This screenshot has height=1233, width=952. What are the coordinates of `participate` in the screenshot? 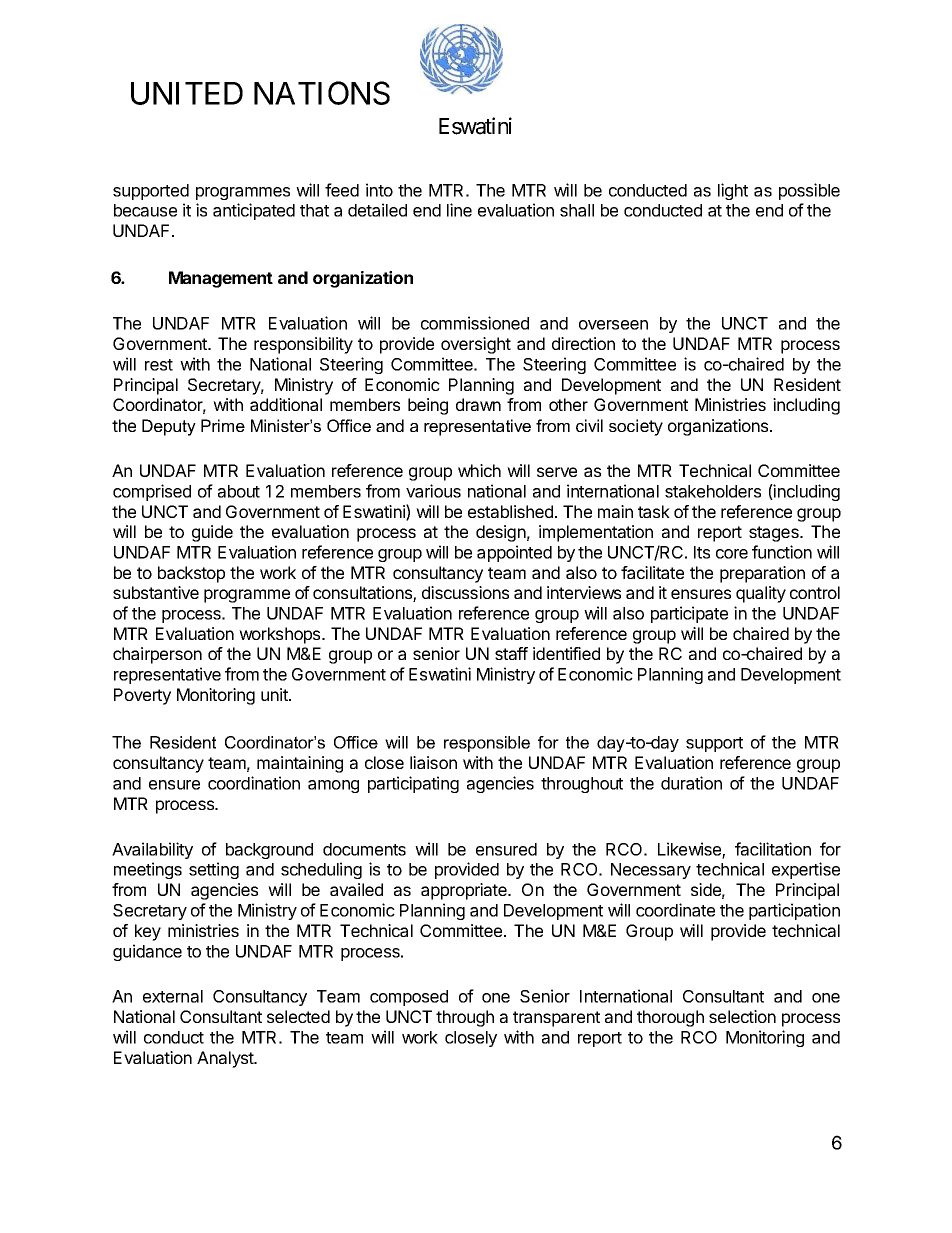 It's located at (689, 614).
